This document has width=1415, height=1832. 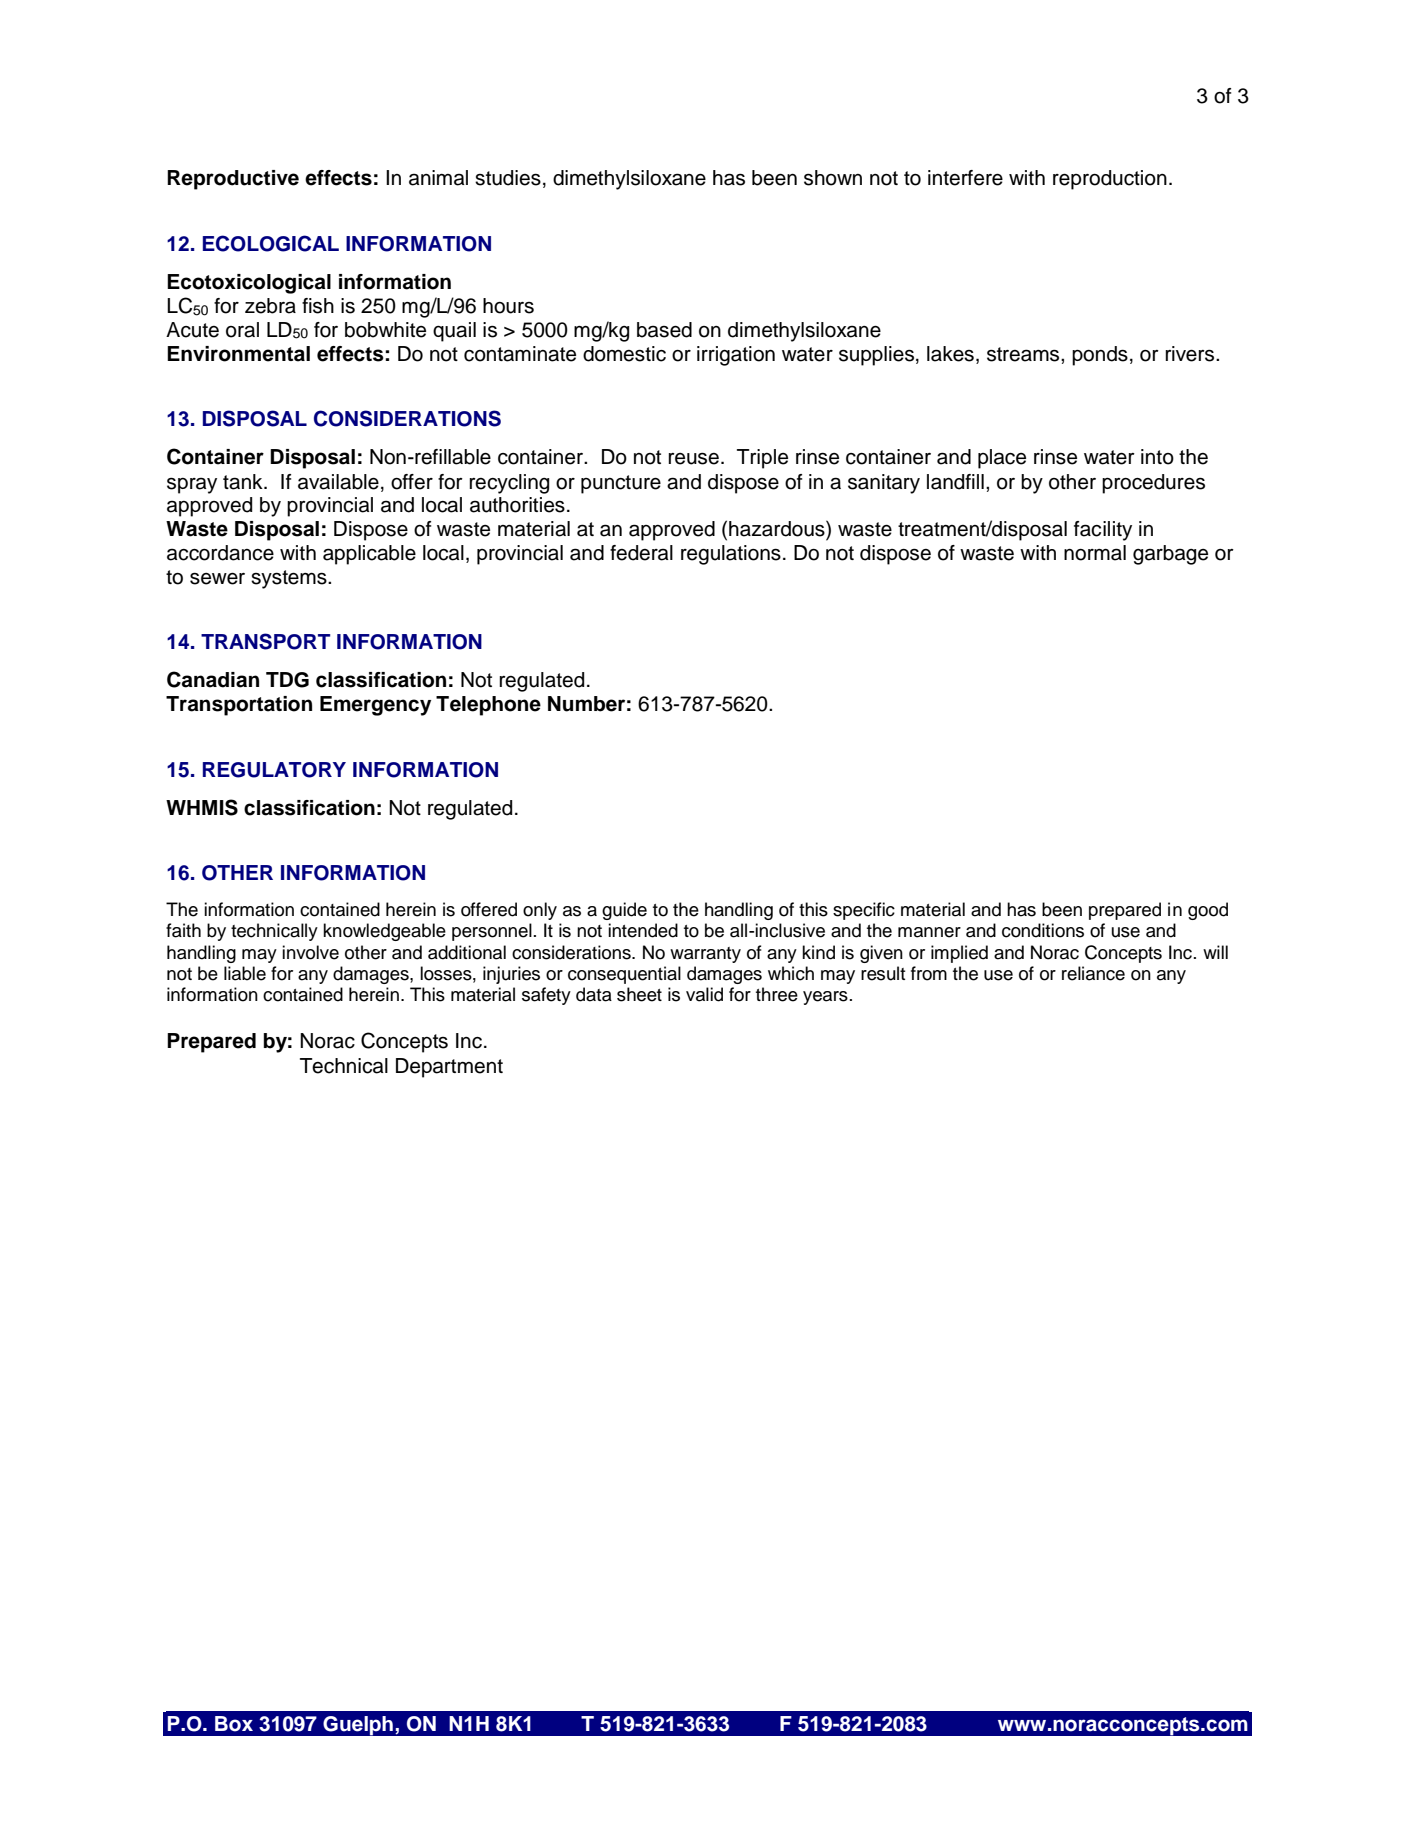 What do you see at coordinates (271, 243) in the document?
I see `ECOLOGICAL` at bounding box center [271, 243].
